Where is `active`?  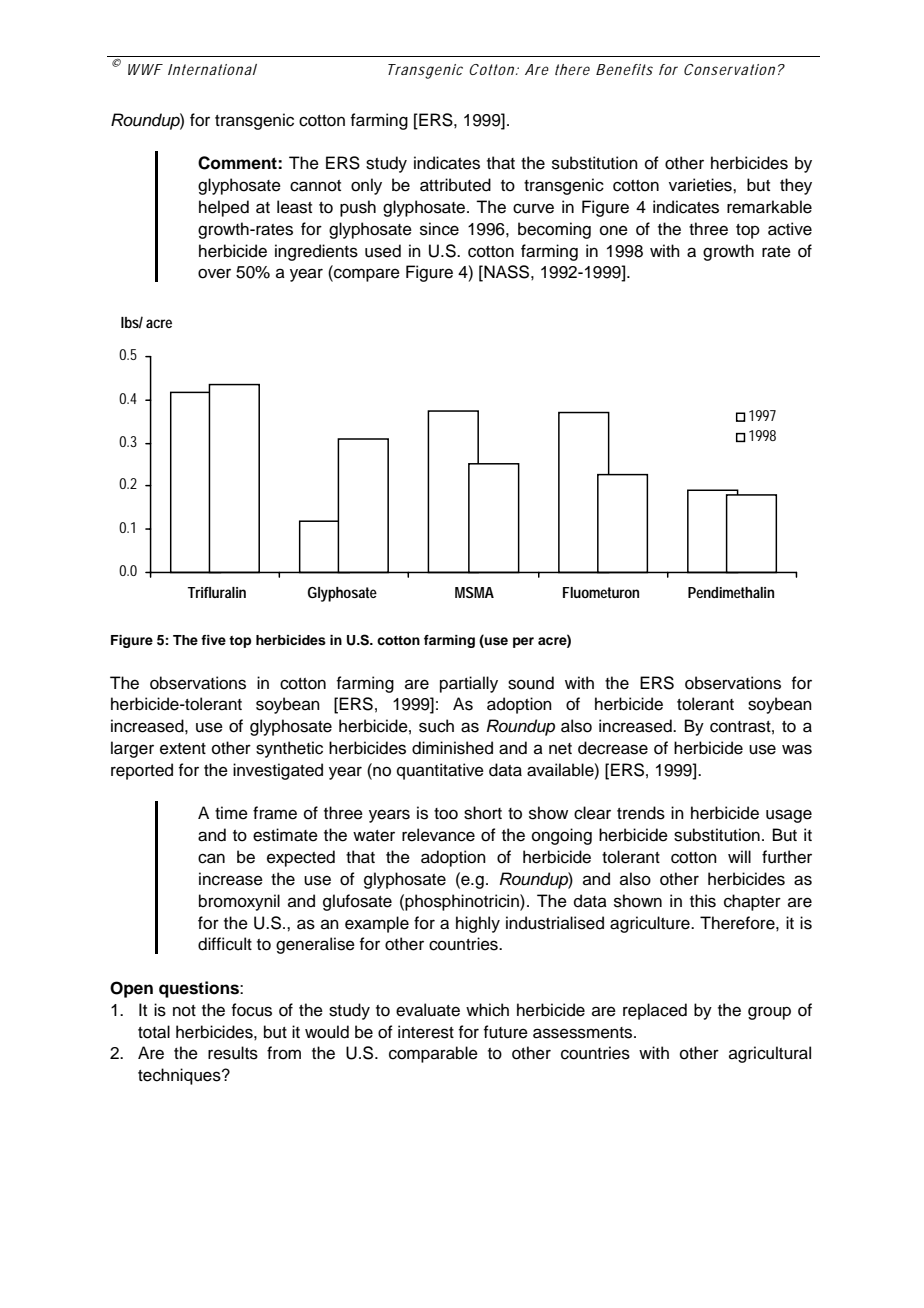
active is located at coordinates (790, 229).
